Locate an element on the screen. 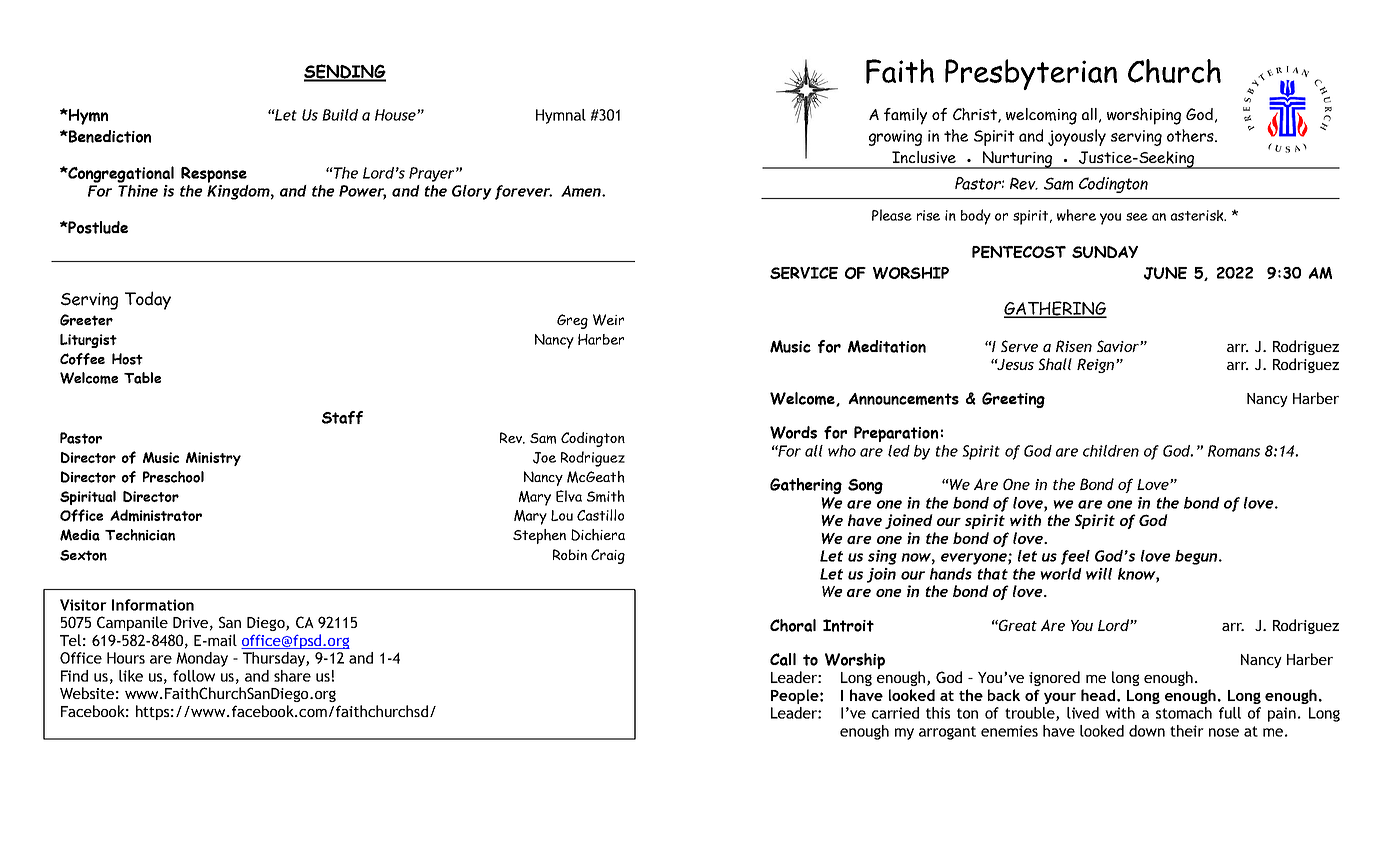 The height and width of the screenshot is (850, 1400). Craig is located at coordinates (608, 556).
